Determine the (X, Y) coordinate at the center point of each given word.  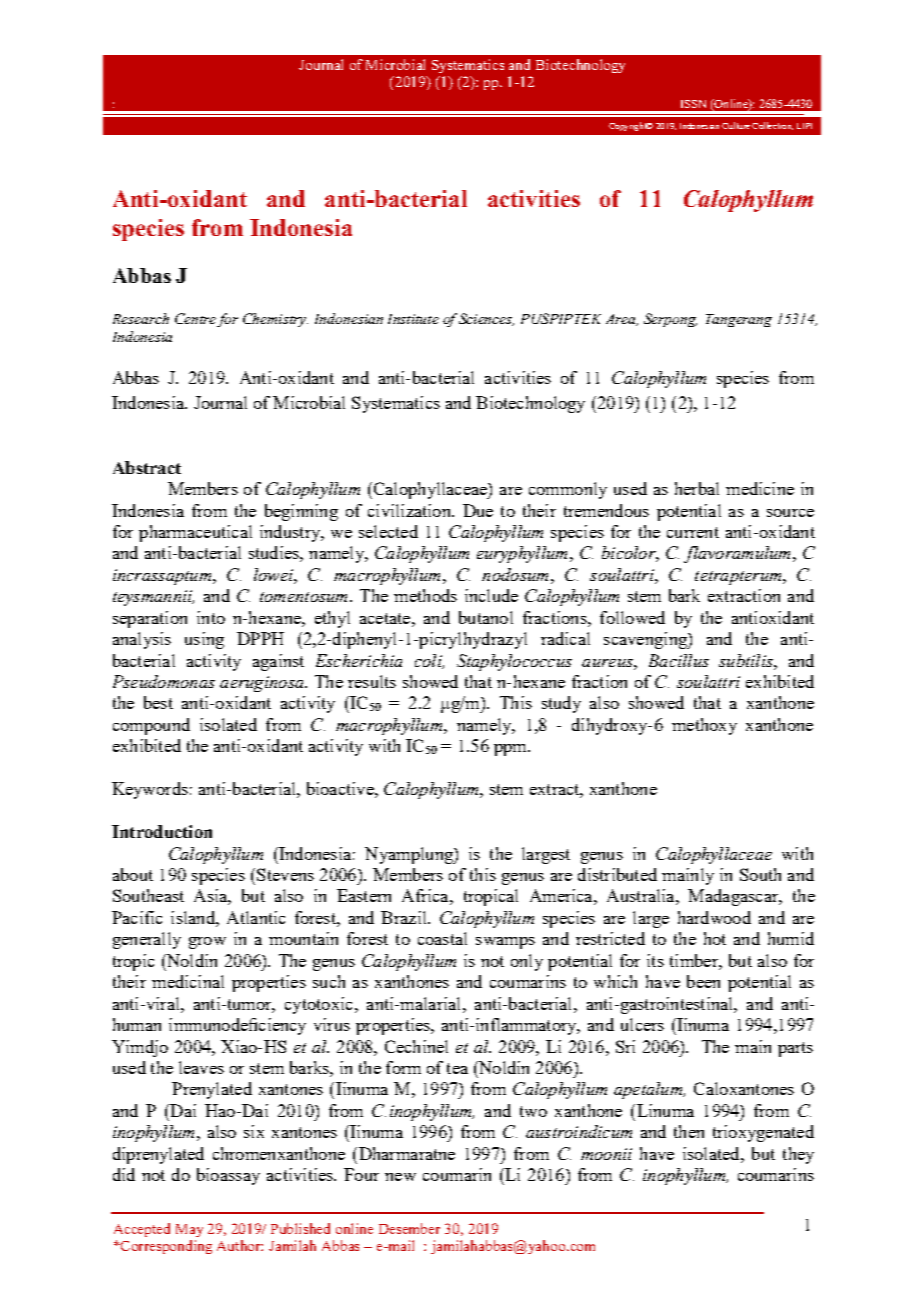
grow (207, 943)
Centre (195, 318)
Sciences (486, 319)
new (400, 1177)
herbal (697, 488)
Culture (736, 125)
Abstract (147, 467)
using (204, 640)
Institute (413, 319)
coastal (442, 938)
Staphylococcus (514, 662)
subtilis (747, 660)
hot (715, 938)
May (189, 1230)
